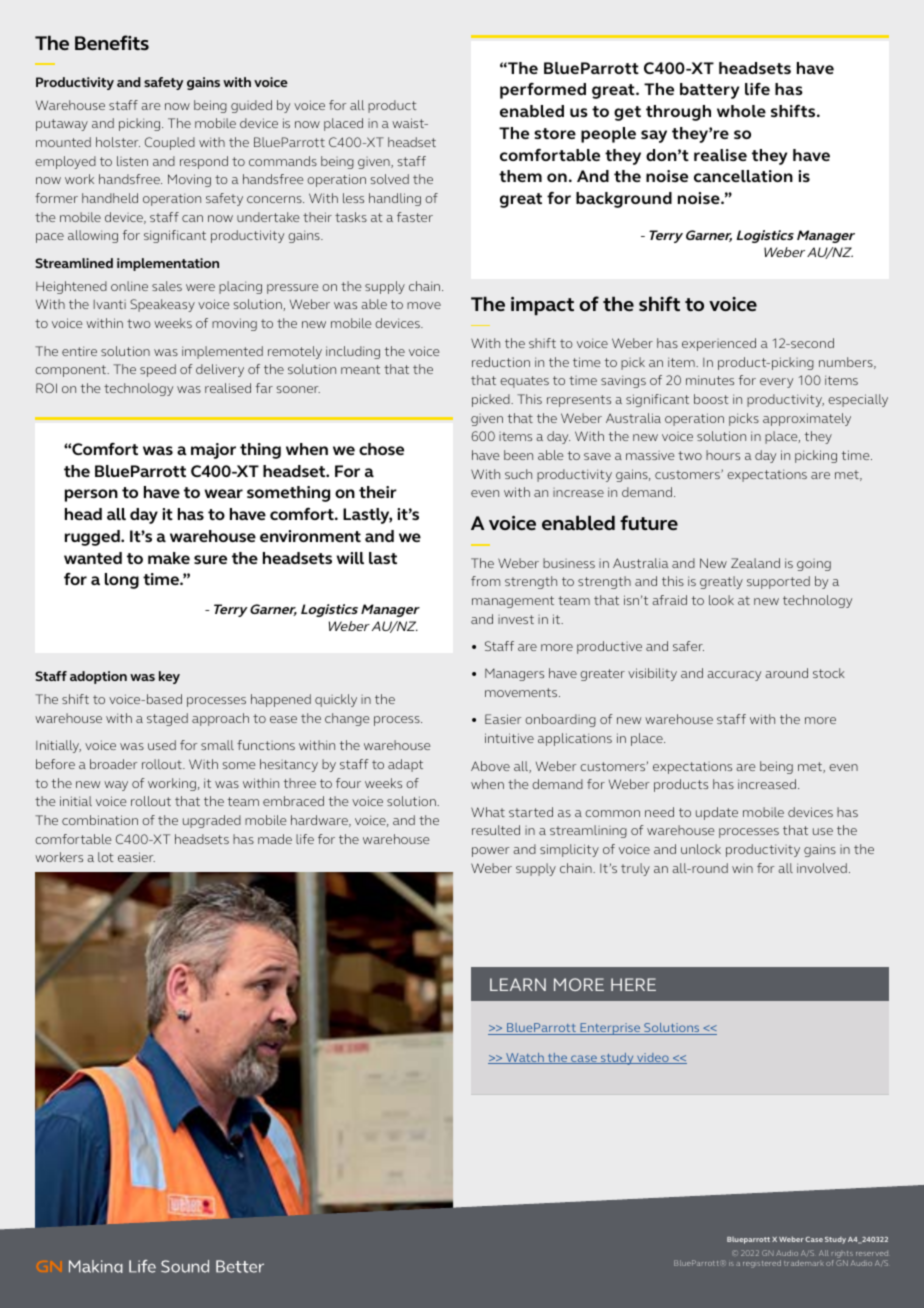  I want to click on performed, so click(543, 91).
